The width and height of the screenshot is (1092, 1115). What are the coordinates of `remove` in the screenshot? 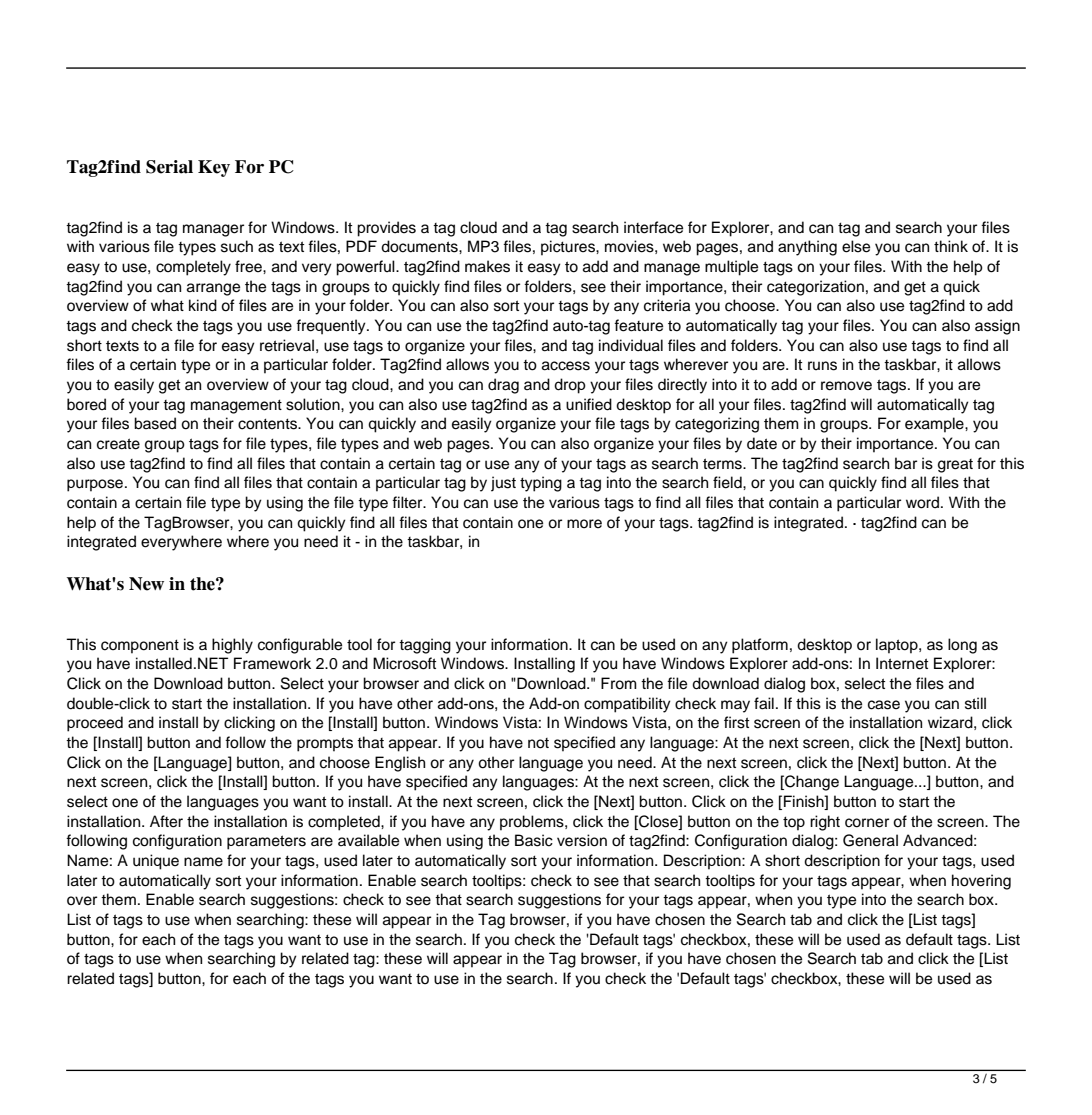 It's located at (846, 386).
